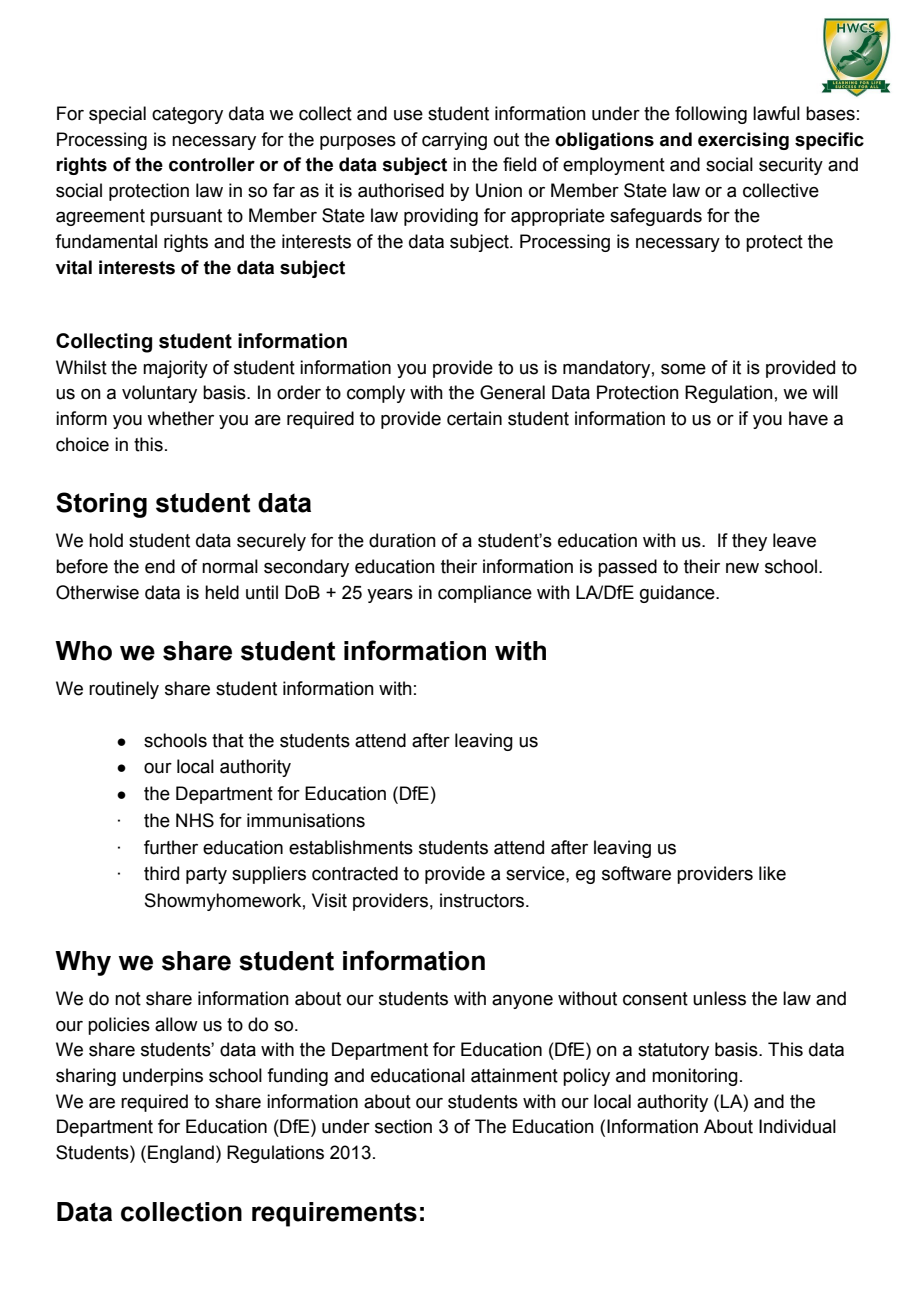 The width and height of the image is (924, 1308). I want to click on they, so click(749, 542).
